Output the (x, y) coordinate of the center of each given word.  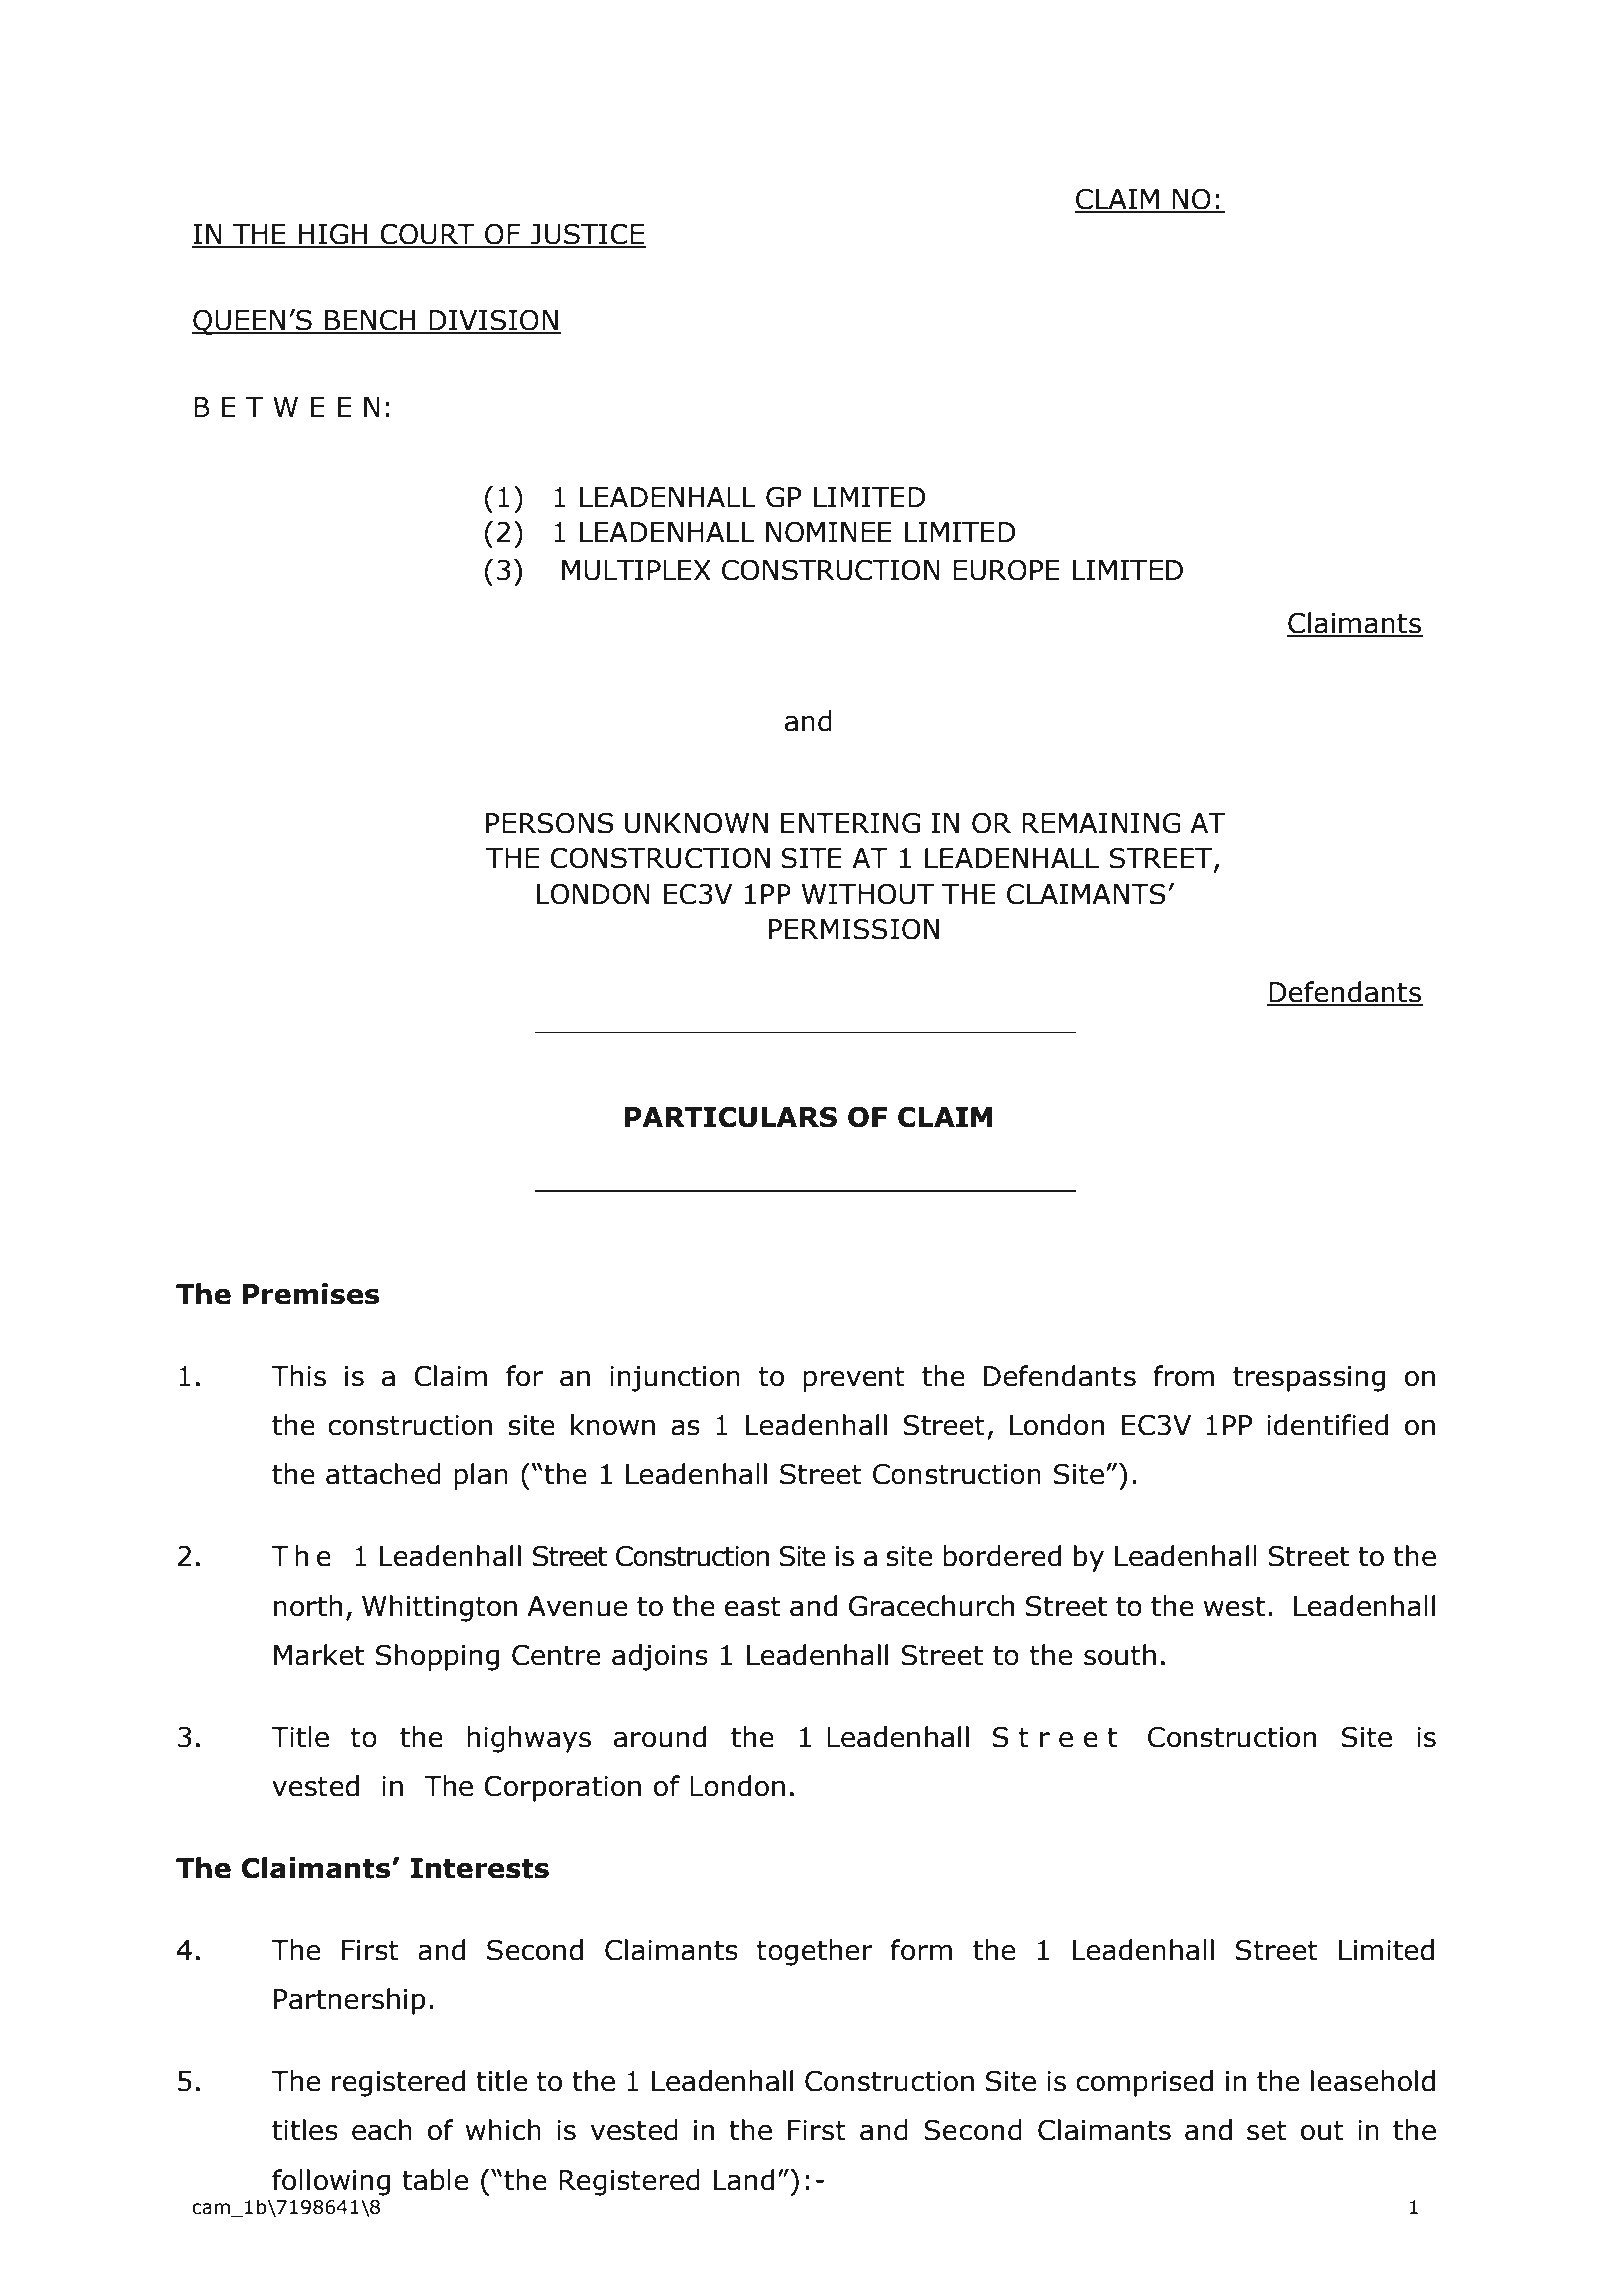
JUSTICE (587, 235)
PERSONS (550, 823)
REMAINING (1101, 823)
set (1267, 2131)
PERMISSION (854, 929)
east (753, 1607)
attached (383, 1474)
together (815, 1952)
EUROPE (1006, 570)
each (382, 2130)
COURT (427, 235)
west (1234, 1607)
